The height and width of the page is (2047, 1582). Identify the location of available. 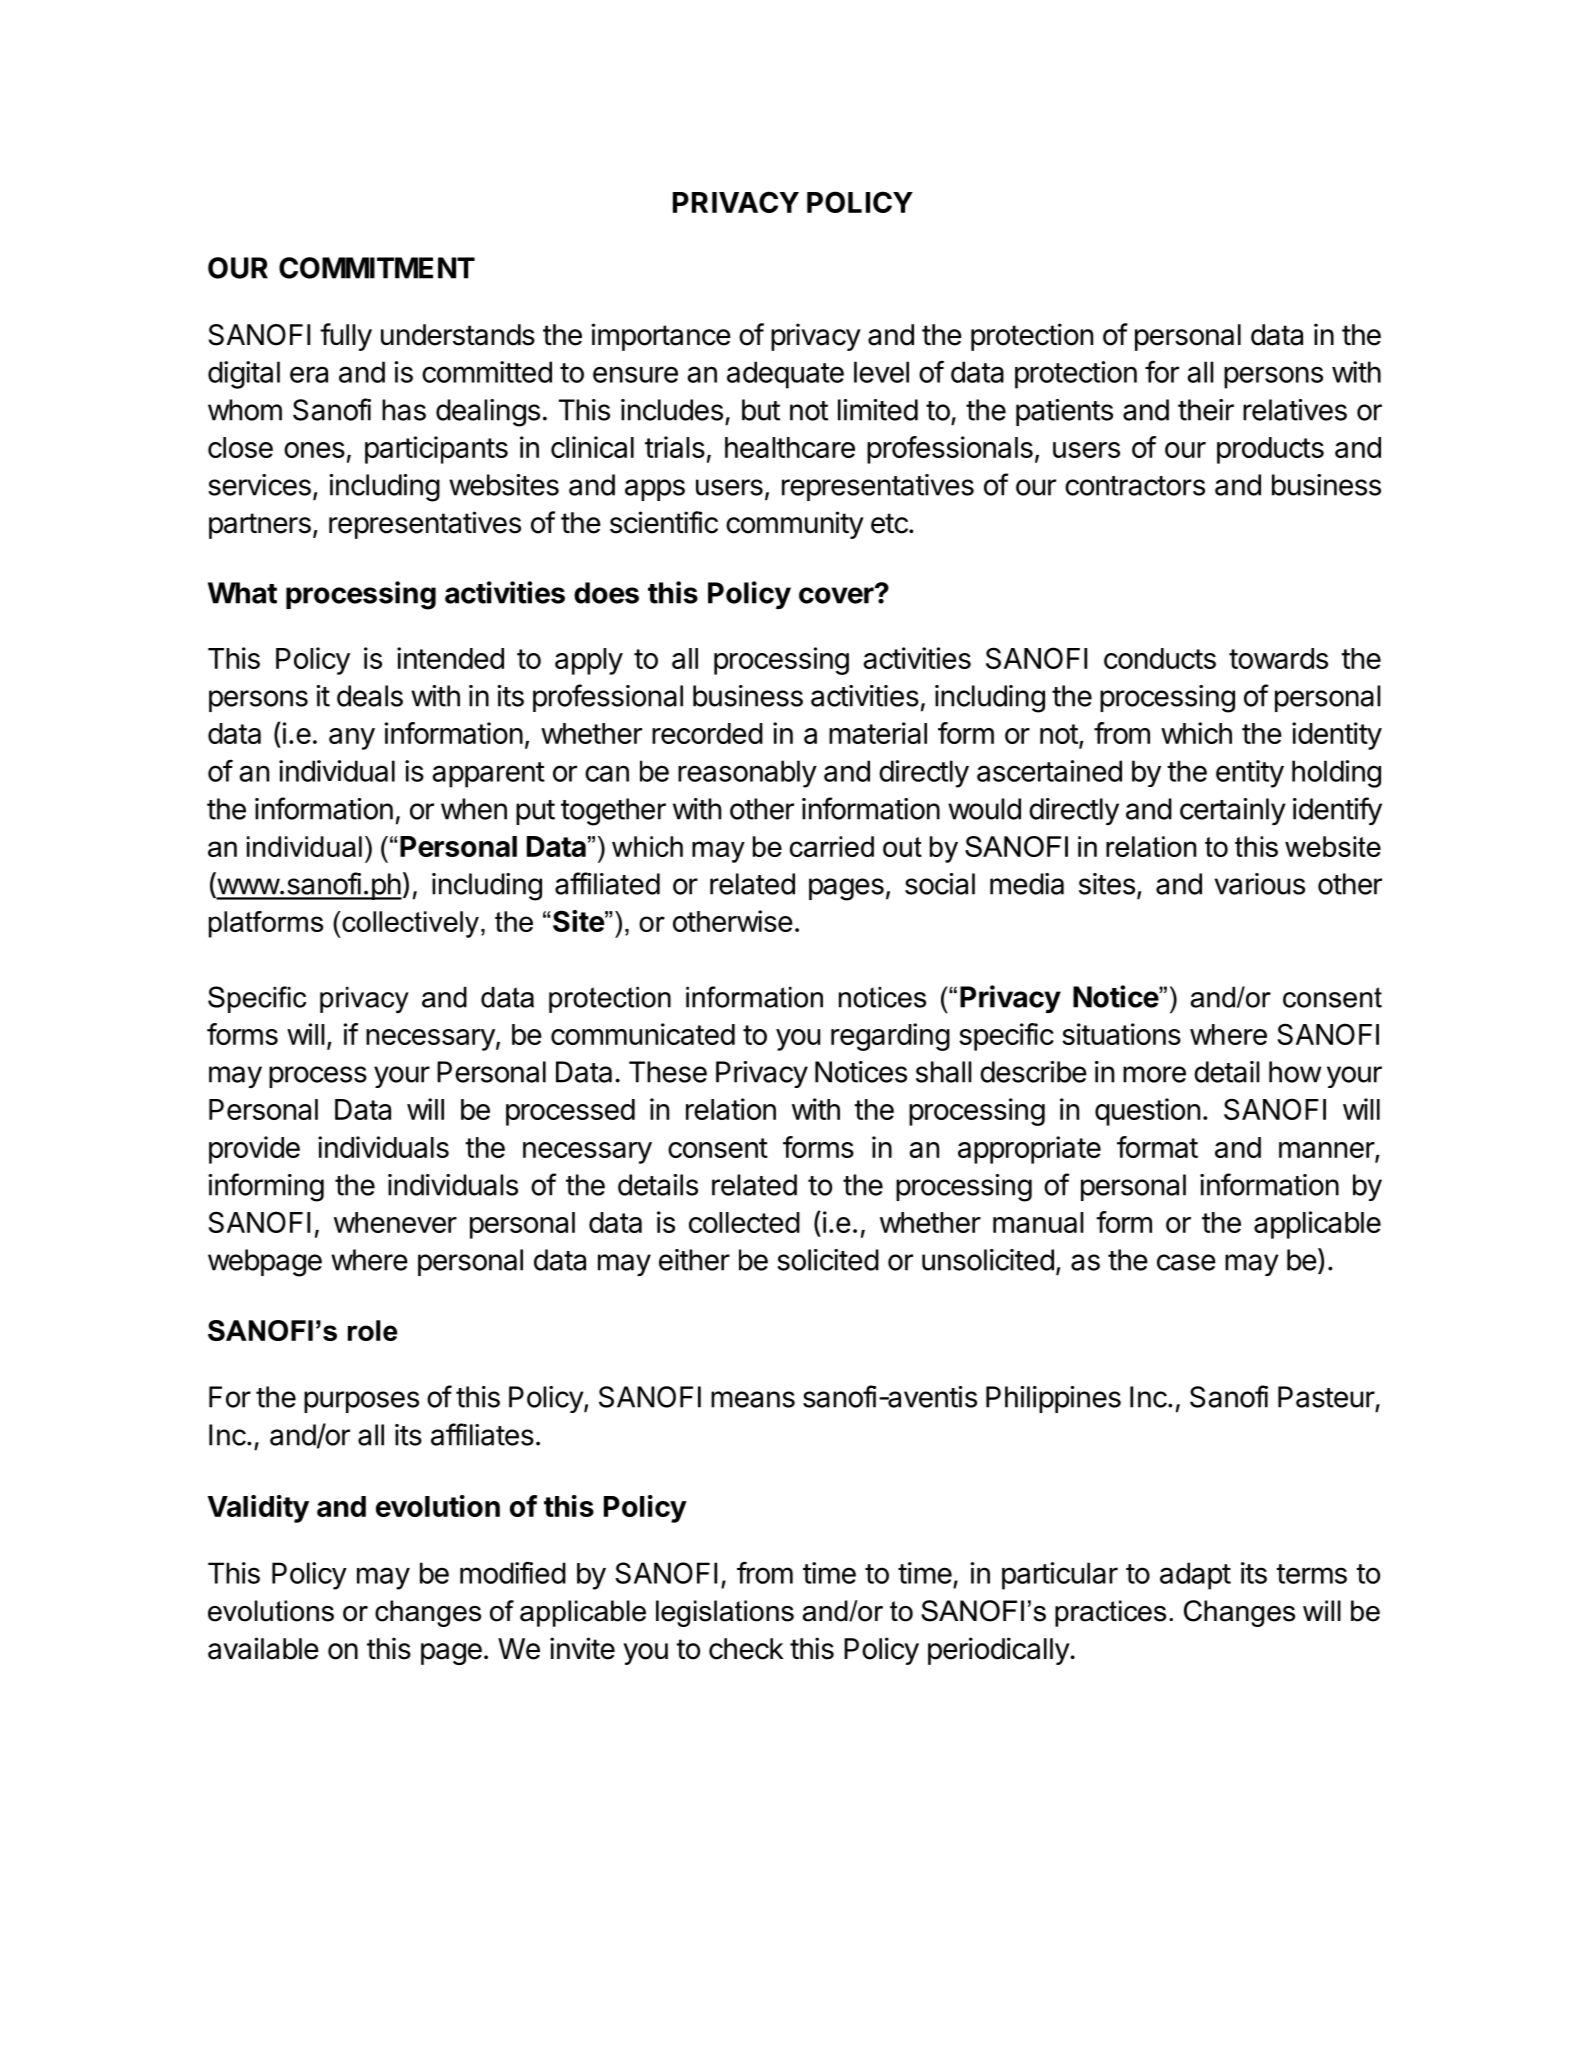
(263, 1648).
